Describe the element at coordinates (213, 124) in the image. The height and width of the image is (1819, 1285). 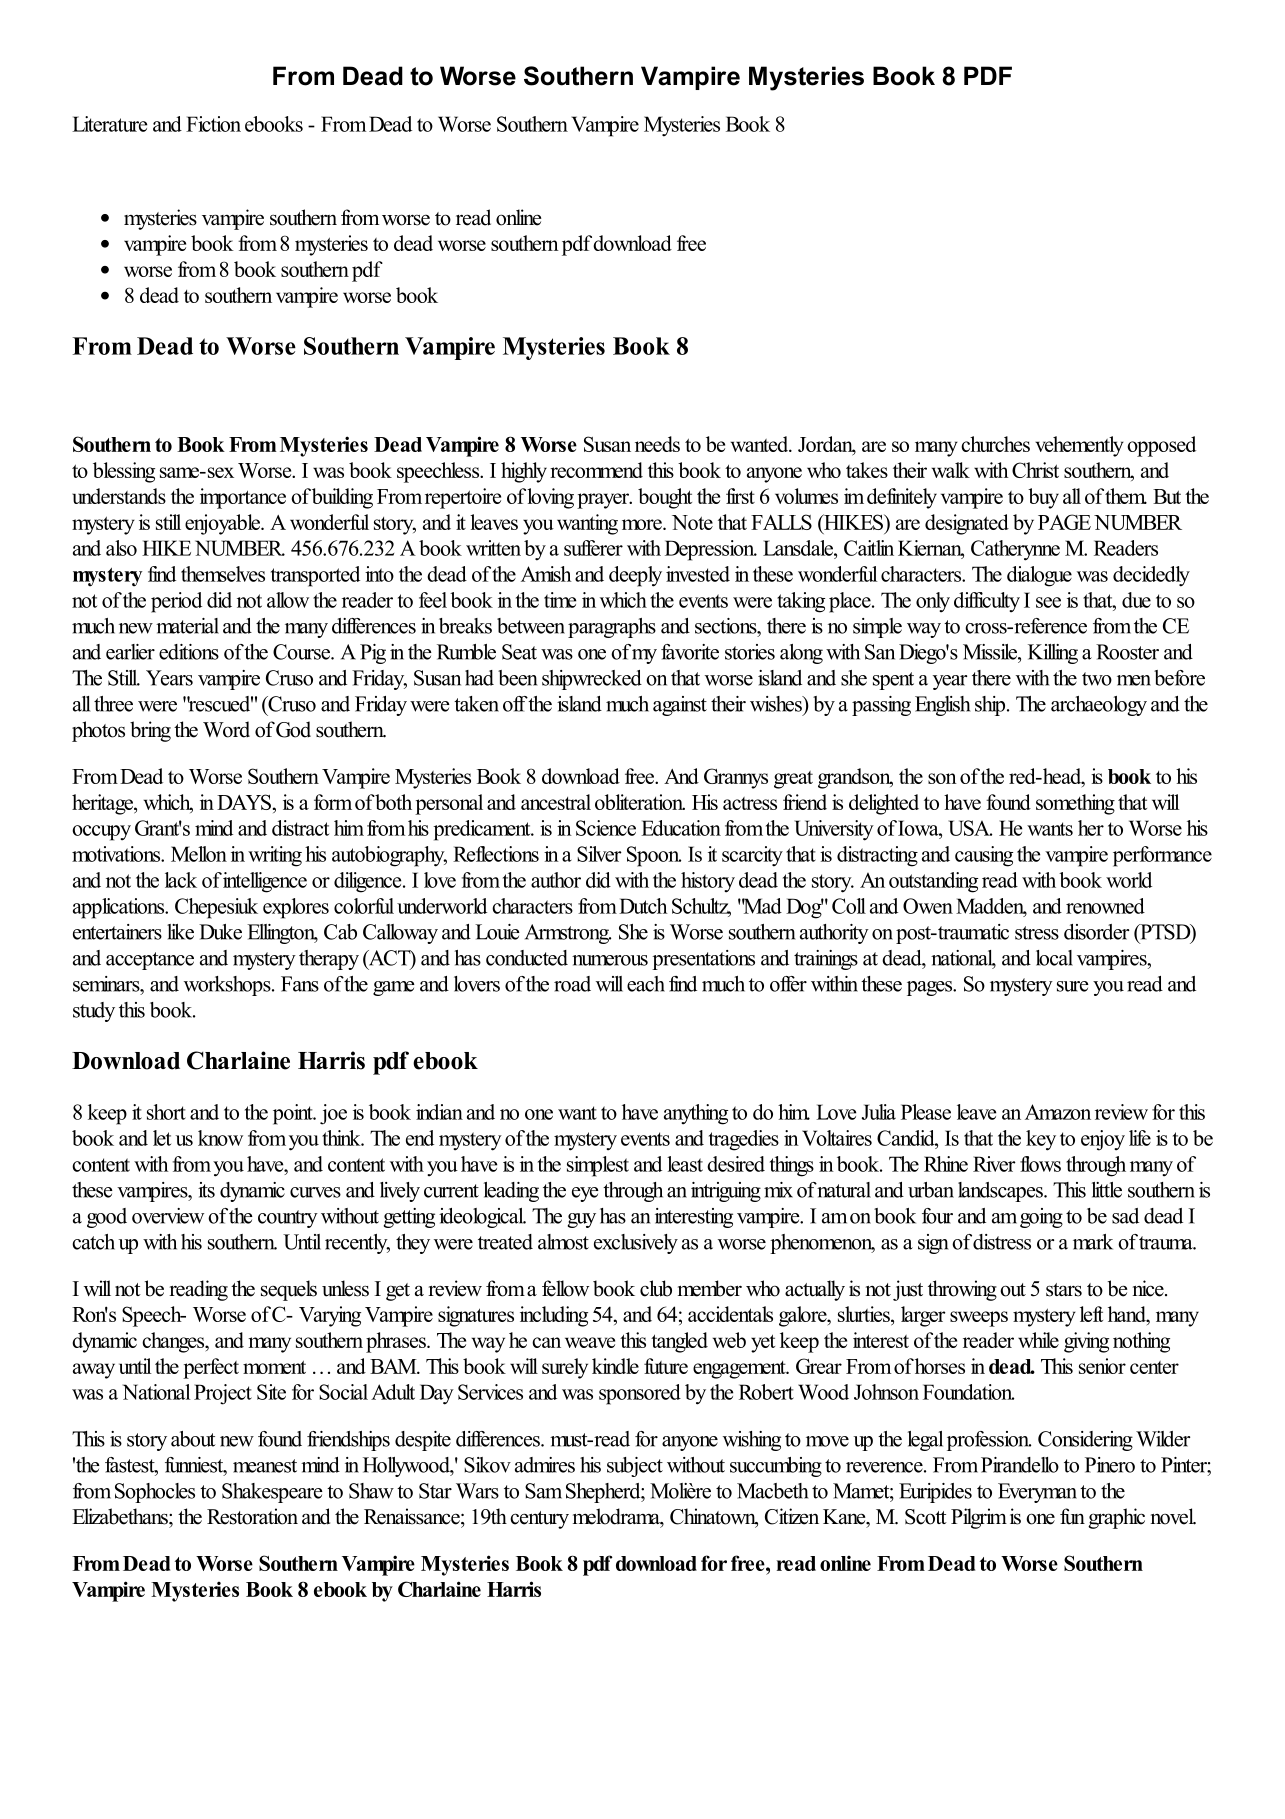
I see `Fiction` at that location.
